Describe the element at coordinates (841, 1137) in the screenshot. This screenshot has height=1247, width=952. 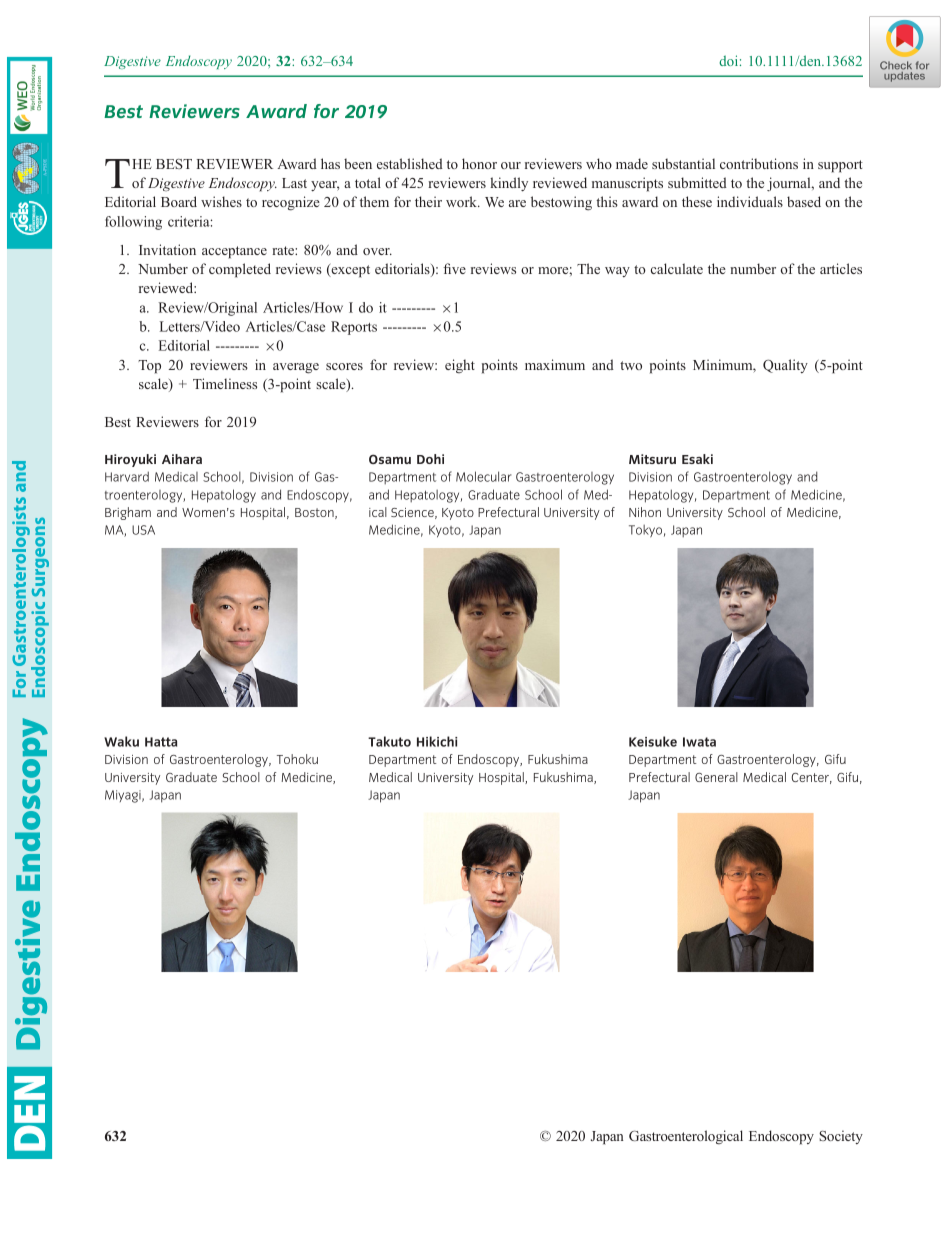
I see `Society` at that location.
